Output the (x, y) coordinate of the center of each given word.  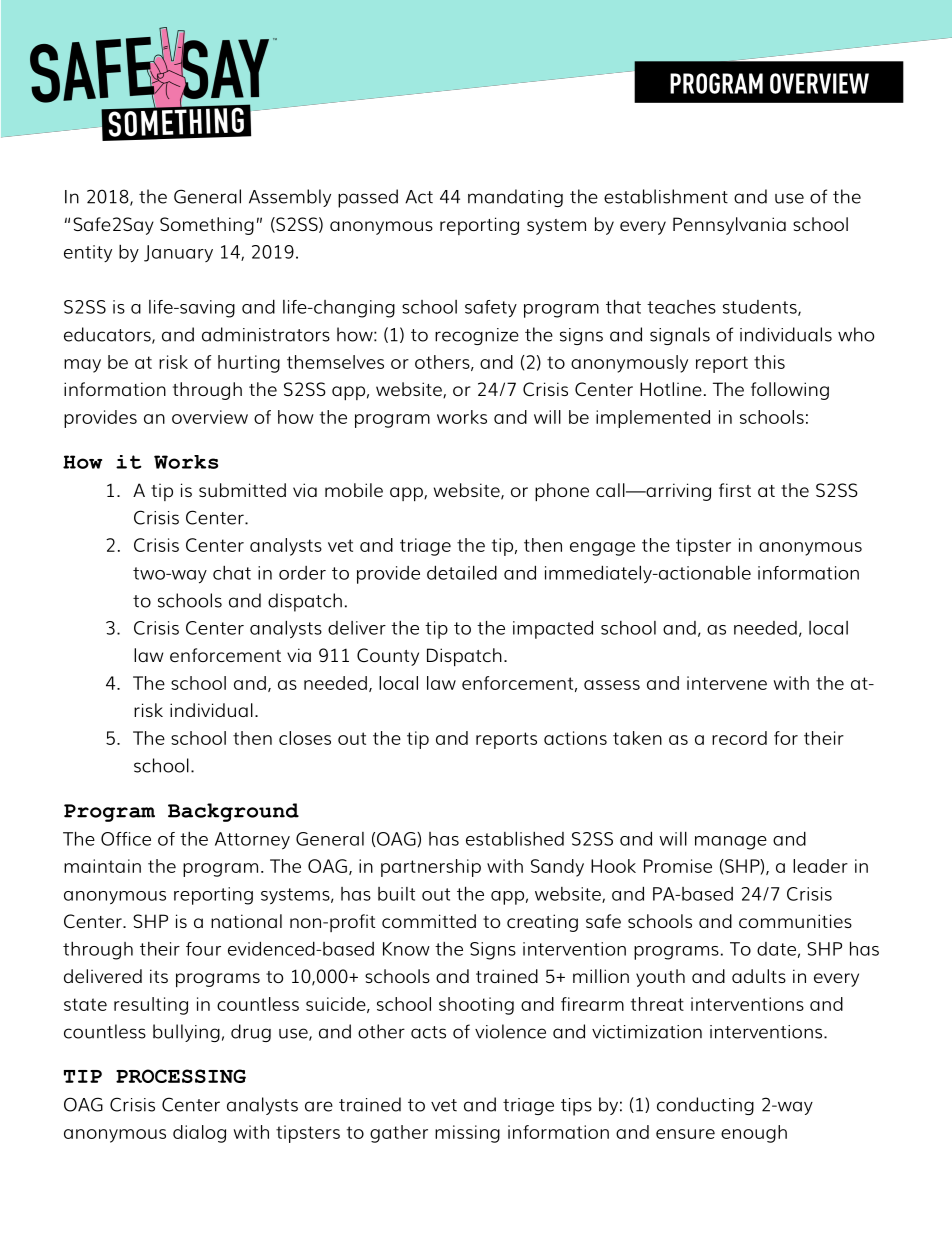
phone (562, 492)
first (735, 490)
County (388, 657)
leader (820, 866)
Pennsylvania (729, 226)
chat (232, 573)
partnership (431, 868)
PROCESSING (181, 1076)
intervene (727, 683)
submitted (242, 490)
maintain (102, 866)
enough (754, 1134)
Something (207, 226)
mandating (515, 198)
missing (467, 1134)
